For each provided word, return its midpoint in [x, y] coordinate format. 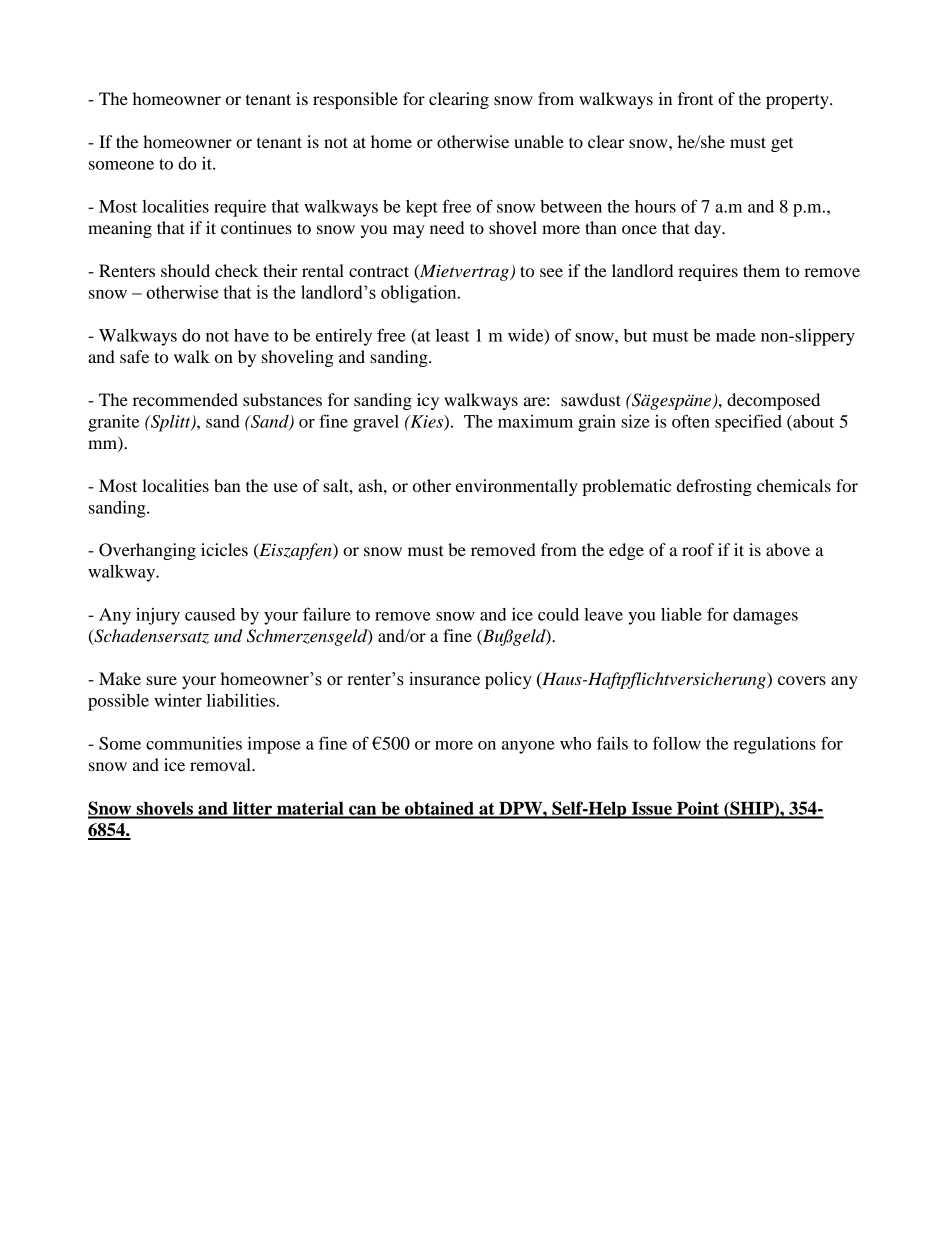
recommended [185, 399]
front [695, 98]
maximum [535, 421]
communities [194, 743]
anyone [528, 747]
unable [539, 141]
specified [748, 423]
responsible [355, 100]
